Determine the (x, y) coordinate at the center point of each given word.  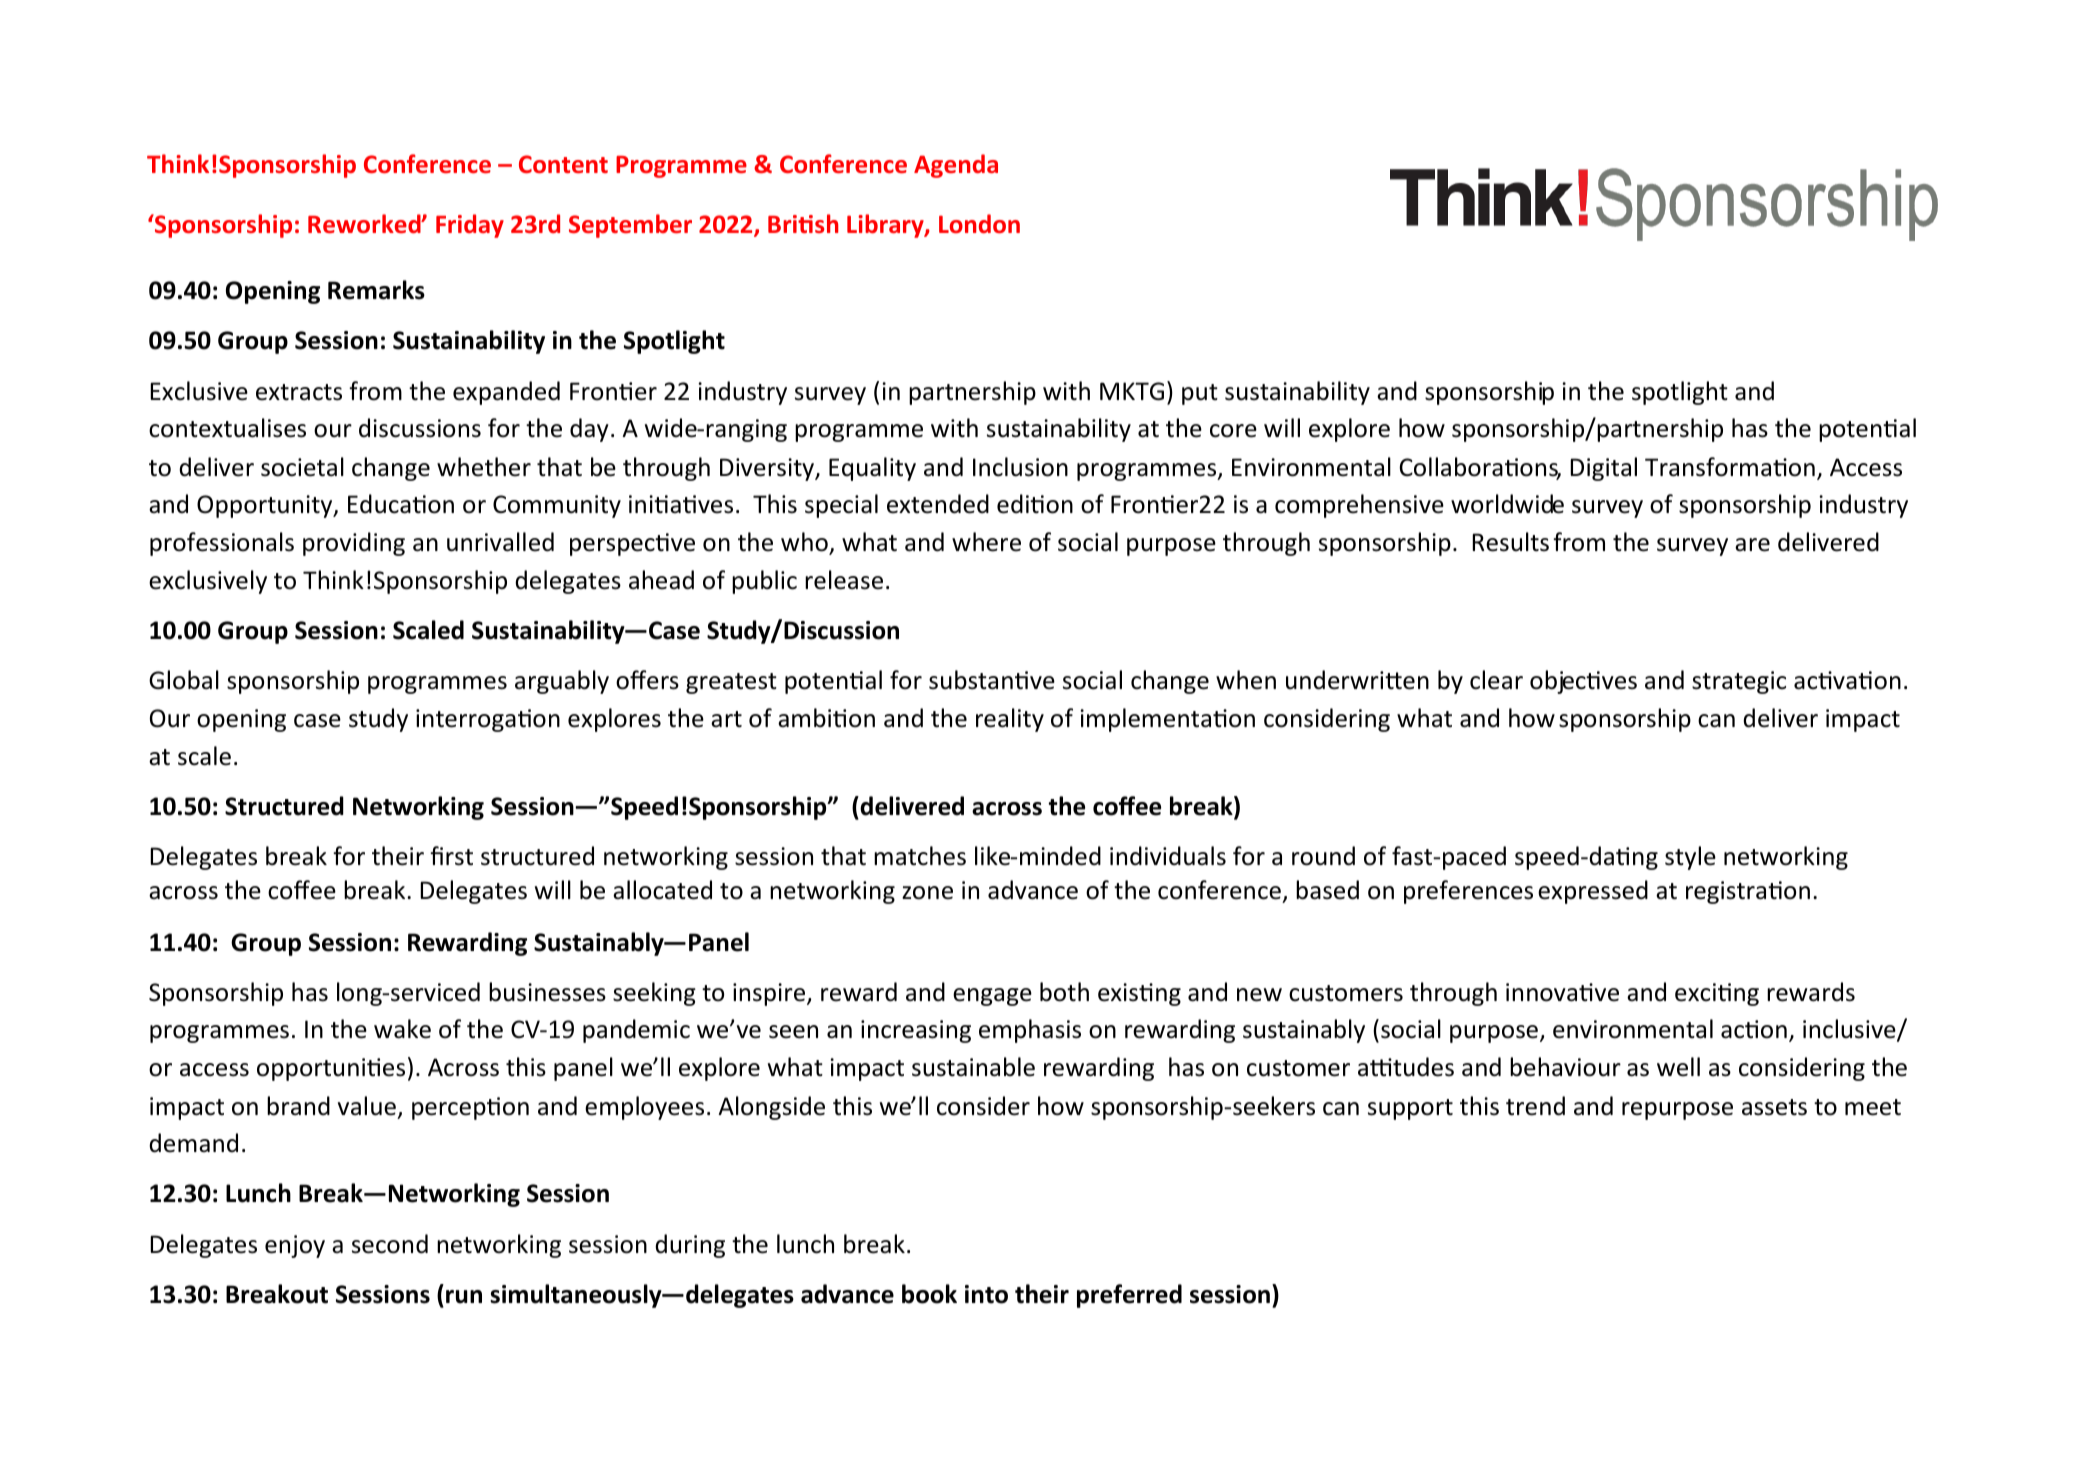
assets (1774, 1107)
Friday (470, 226)
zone (927, 893)
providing (354, 544)
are (1752, 545)
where (986, 542)
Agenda (956, 166)
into (986, 1294)
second (390, 1244)
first (451, 856)
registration (1748, 892)
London (979, 223)
